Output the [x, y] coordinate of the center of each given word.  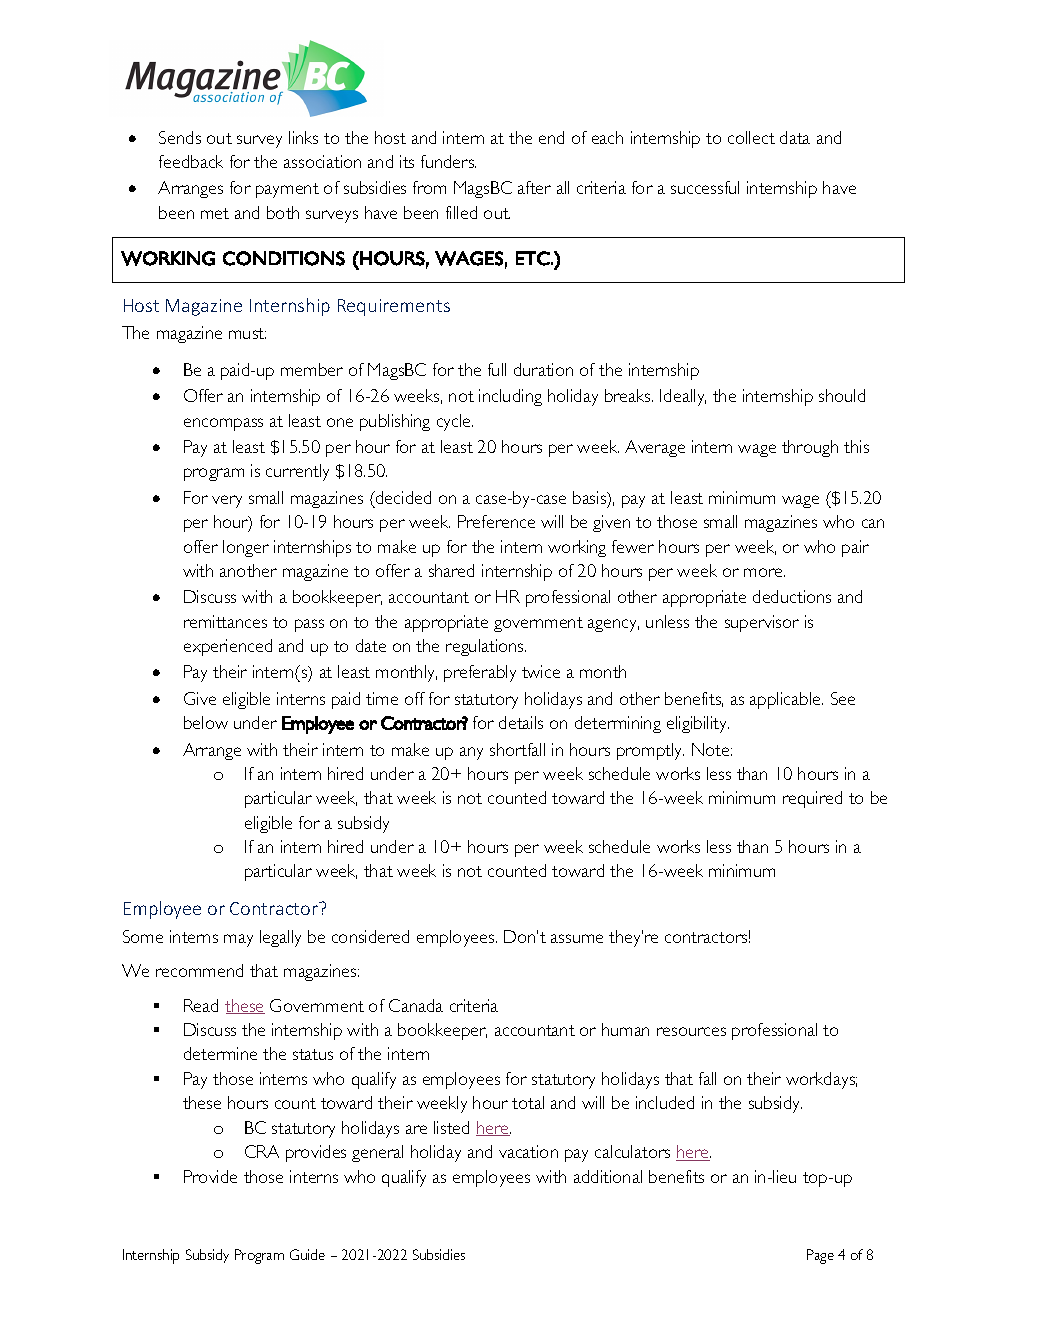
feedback [191, 161]
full [497, 369]
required [812, 799]
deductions [792, 596]
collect [751, 137]
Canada [416, 1005]
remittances [225, 621]
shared [451, 570]
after [534, 187]
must [247, 333]
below [206, 722]
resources [691, 1031]
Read [201, 1005]
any [471, 753]
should [842, 395]
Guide [307, 1254]
